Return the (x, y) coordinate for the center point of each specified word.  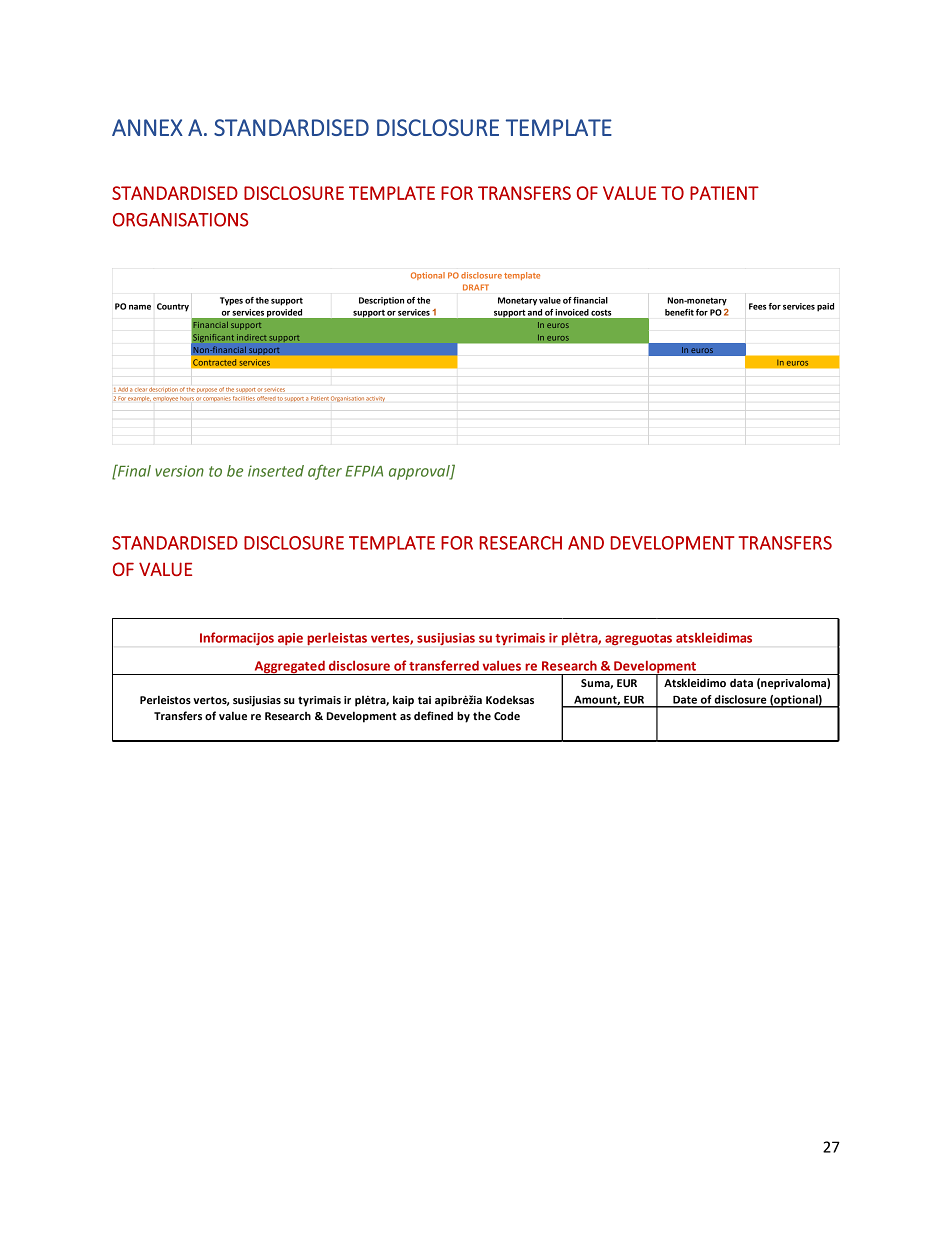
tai (424, 700)
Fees (757, 306)
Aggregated (289, 667)
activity (375, 399)
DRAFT (476, 287)
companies (217, 399)
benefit (679, 312)
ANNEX (147, 127)
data (741, 683)
